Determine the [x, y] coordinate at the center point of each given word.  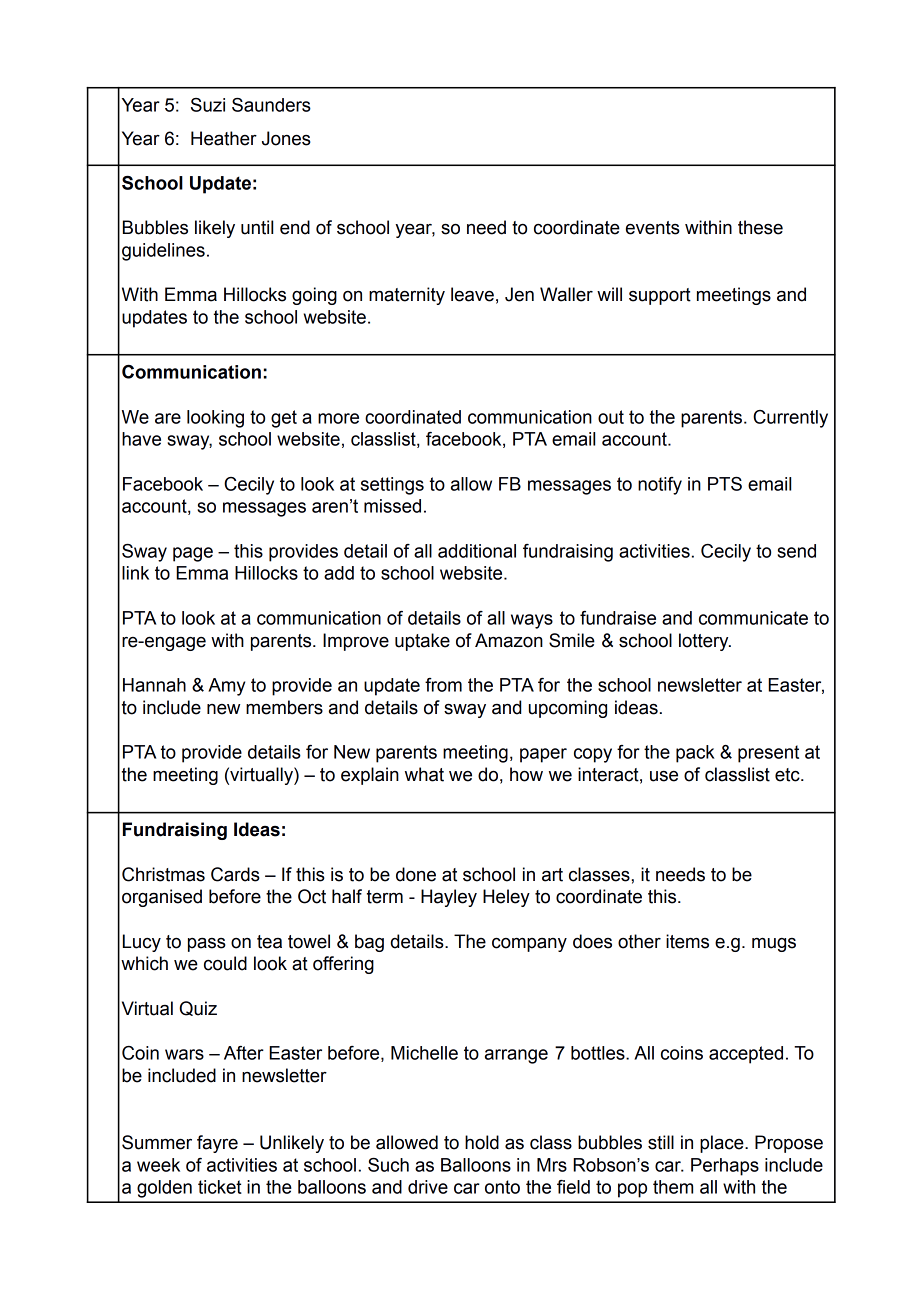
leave [472, 294]
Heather [224, 138]
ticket [220, 1187]
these [760, 227]
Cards [235, 874]
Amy [226, 687]
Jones [286, 138]
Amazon [509, 640]
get [284, 419]
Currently [790, 419]
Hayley [449, 898]
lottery [705, 642]
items [687, 941]
